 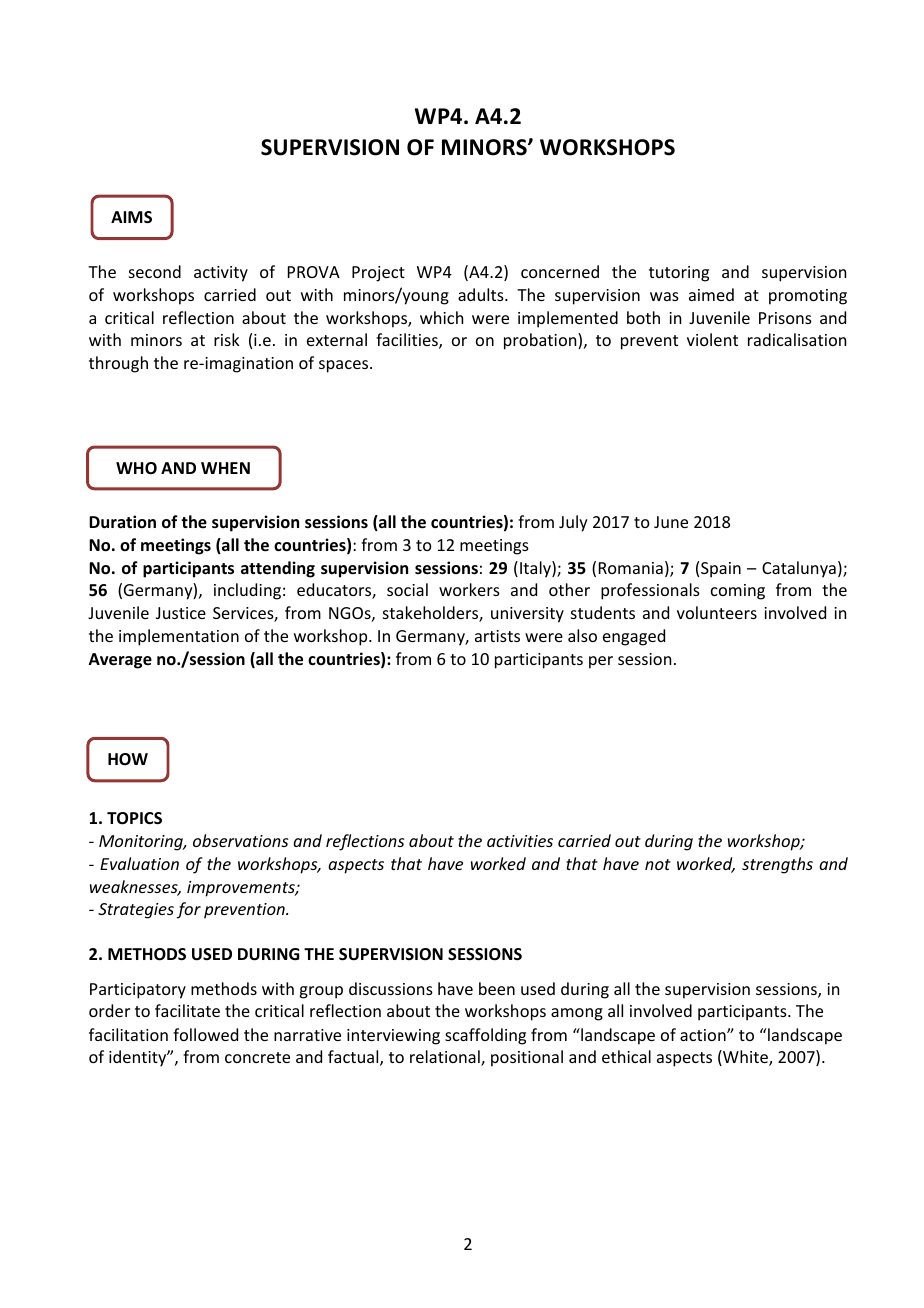 What do you see at coordinates (179, 637) in the image?
I see `implementation` at bounding box center [179, 637].
